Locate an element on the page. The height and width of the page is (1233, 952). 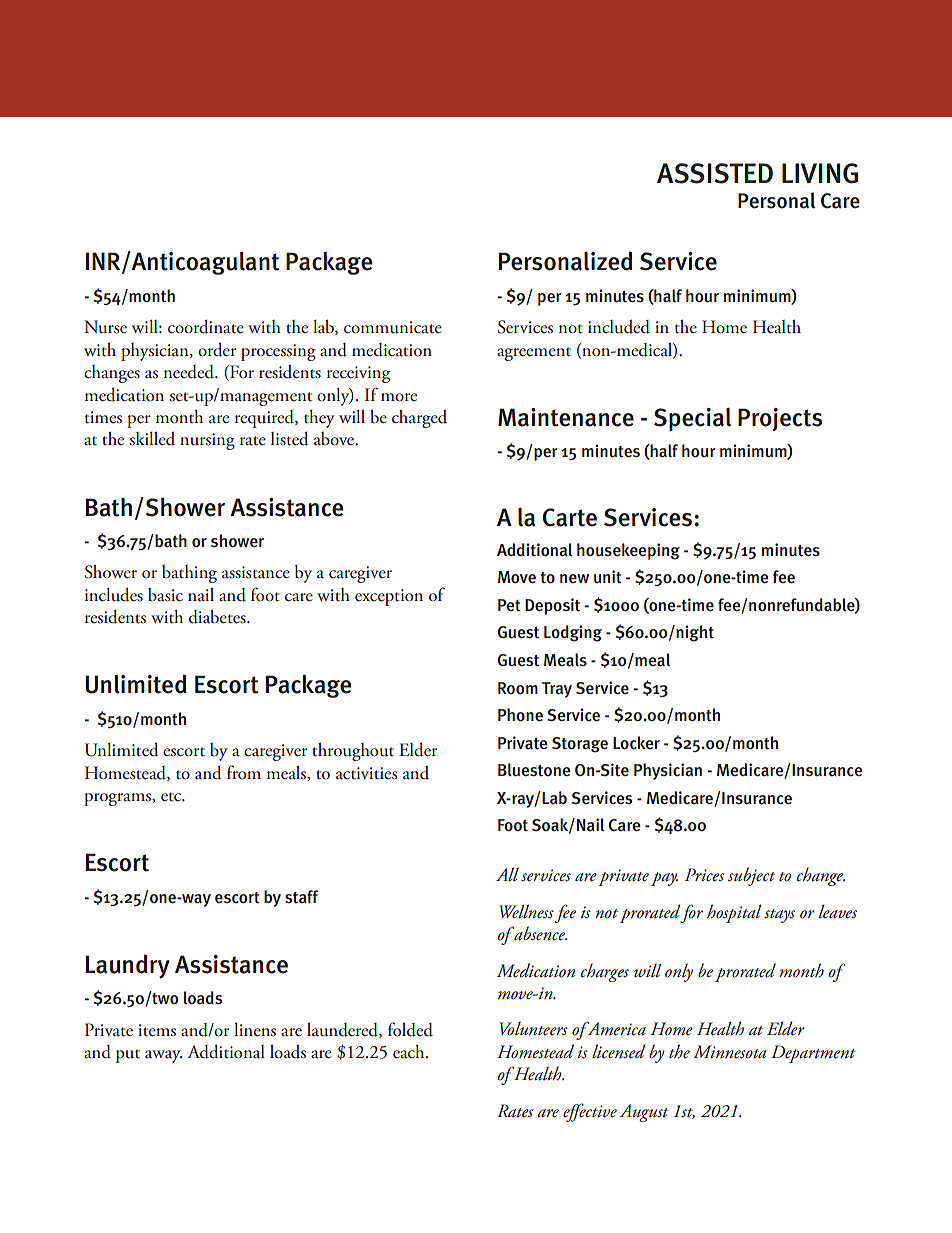
away is located at coordinates (163, 1056).
